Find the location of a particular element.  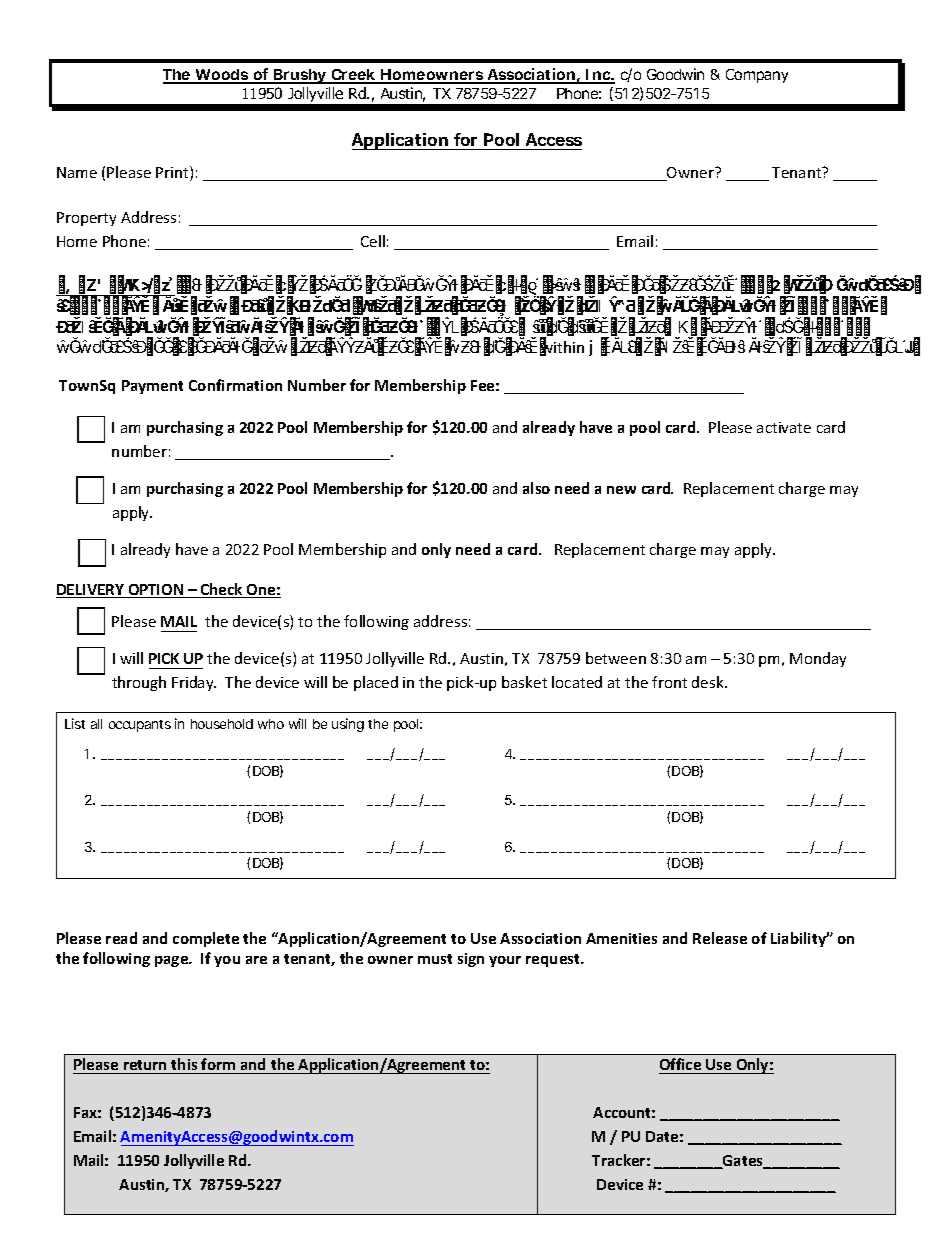

Creek is located at coordinates (353, 76).
